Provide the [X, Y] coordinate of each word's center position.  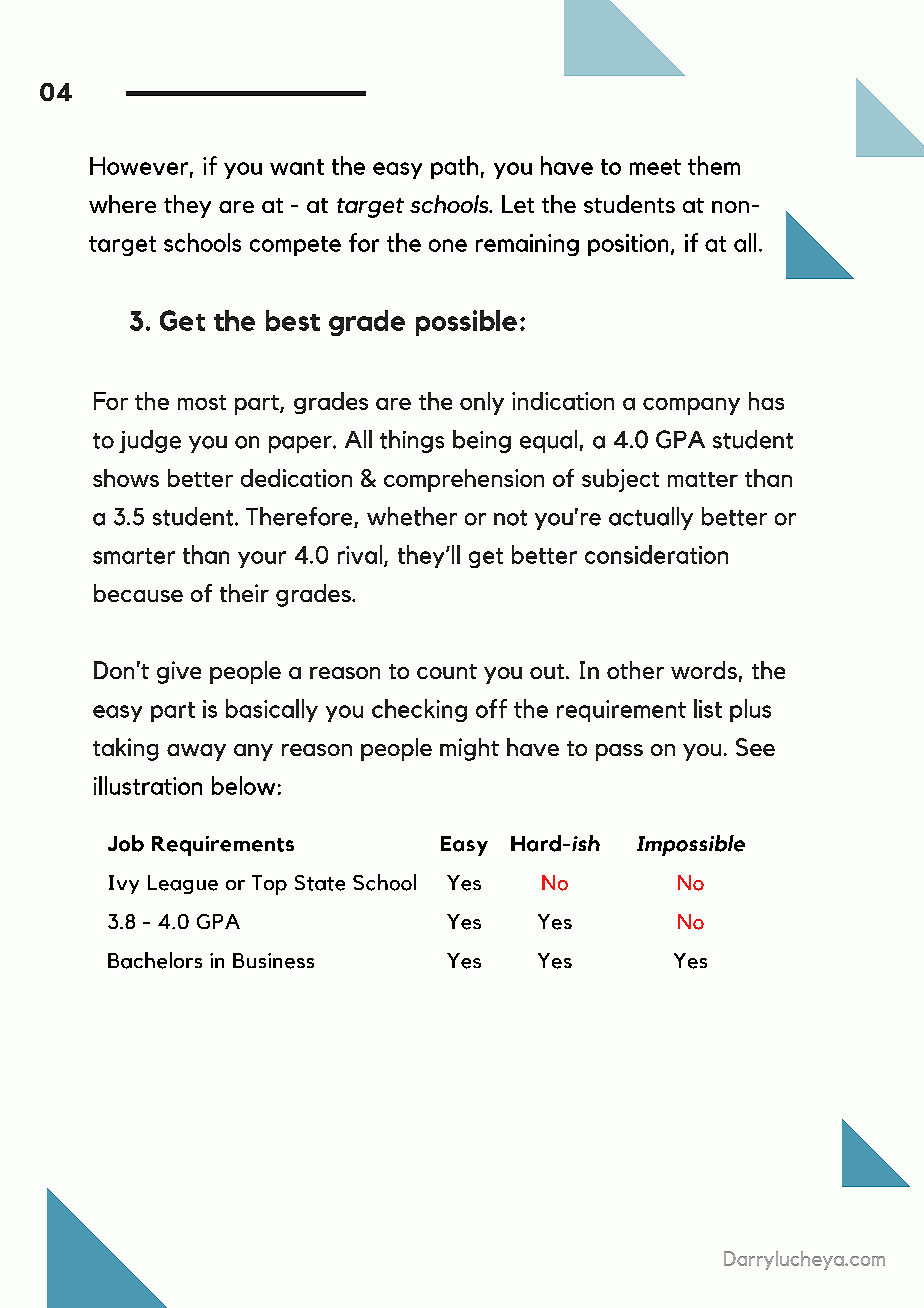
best [293, 320]
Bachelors [155, 960]
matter [703, 479]
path [454, 167]
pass [619, 752]
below [243, 785]
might [469, 749]
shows [126, 478]
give [179, 672]
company [691, 406]
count [447, 671]
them [714, 165]
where [122, 204]
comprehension [464, 480]
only [482, 403]
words [704, 670]
